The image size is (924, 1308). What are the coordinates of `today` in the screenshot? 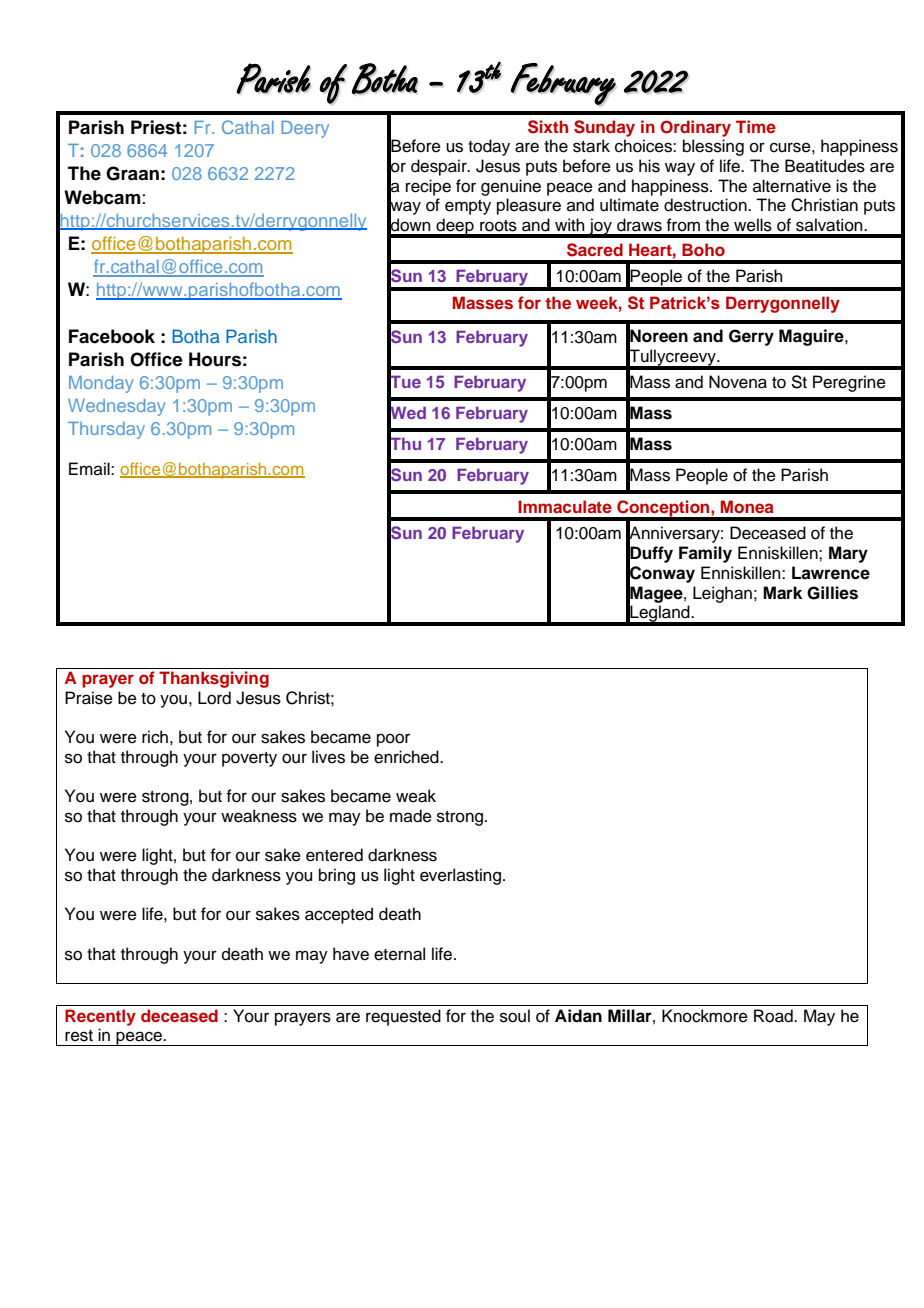 It's located at (489, 147).
